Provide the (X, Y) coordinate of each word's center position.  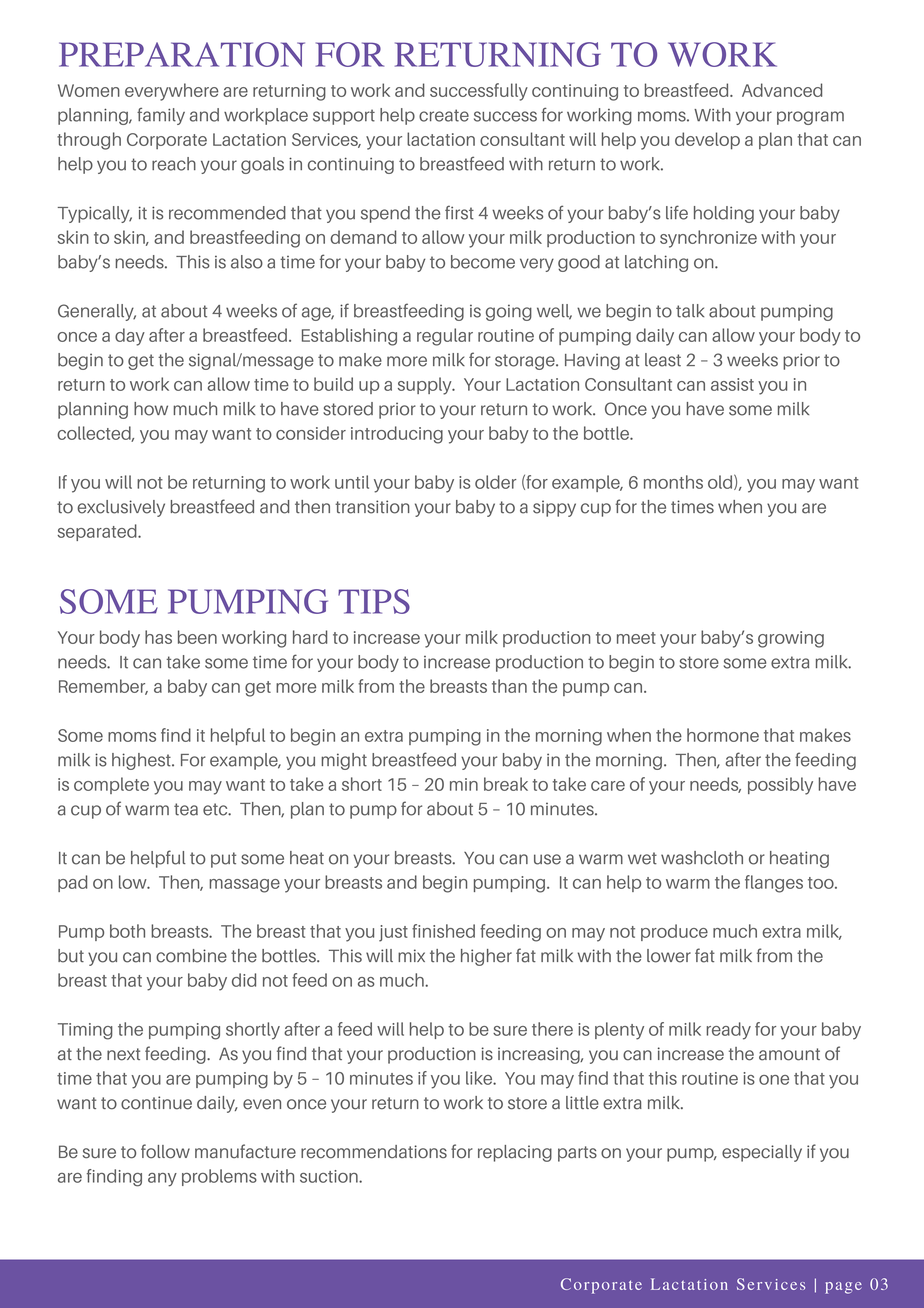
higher (486, 957)
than (509, 686)
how (151, 409)
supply (426, 386)
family (161, 116)
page (843, 1288)
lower (669, 956)
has (158, 637)
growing (791, 639)
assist (732, 384)
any (162, 1180)
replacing (515, 1153)
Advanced (782, 90)
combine (191, 956)
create (444, 115)
